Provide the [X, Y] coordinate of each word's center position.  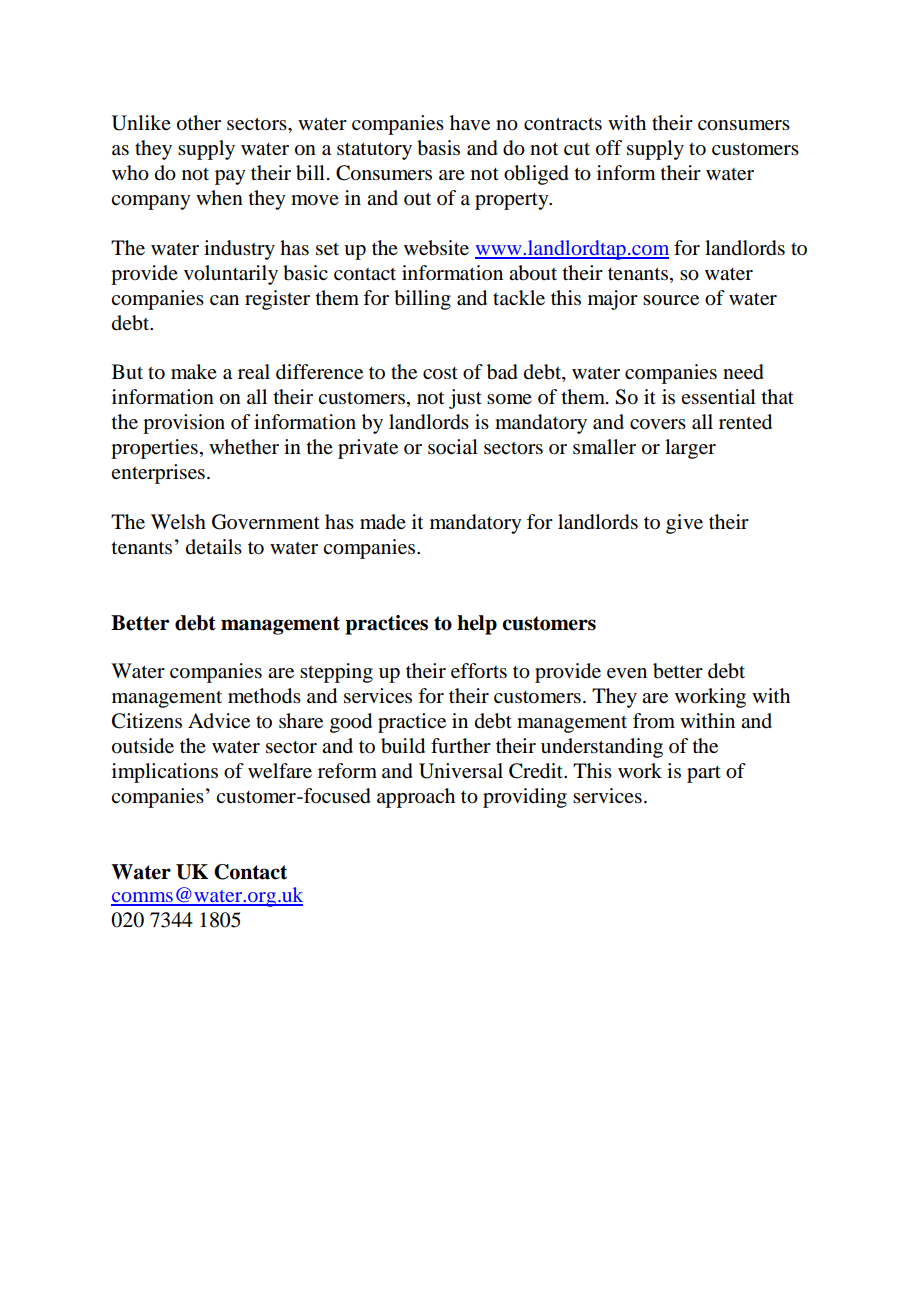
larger [690, 449]
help [477, 625]
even [627, 673]
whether [244, 446]
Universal [461, 771]
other [199, 123]
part [704, 774]
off [609, 148]
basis [438, 148]
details [214, 546]
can [224, 300]
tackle [519, 298]
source [671, 300]
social [453, 447]
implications [165, 773]
